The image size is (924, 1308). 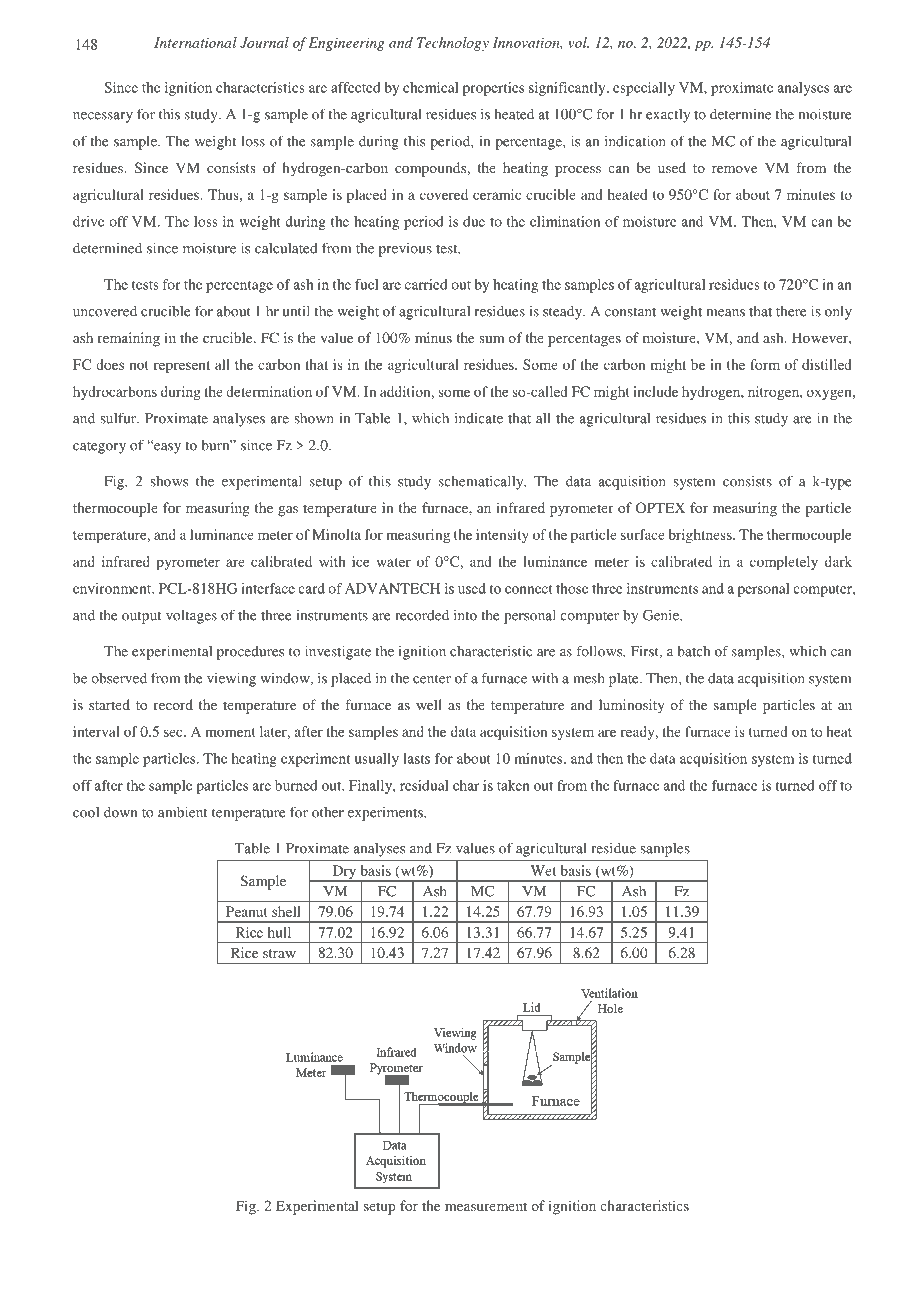 What do you see at coordinates (668, 116) in the page?
I see `exactly` at bounding box center [668, 116].
